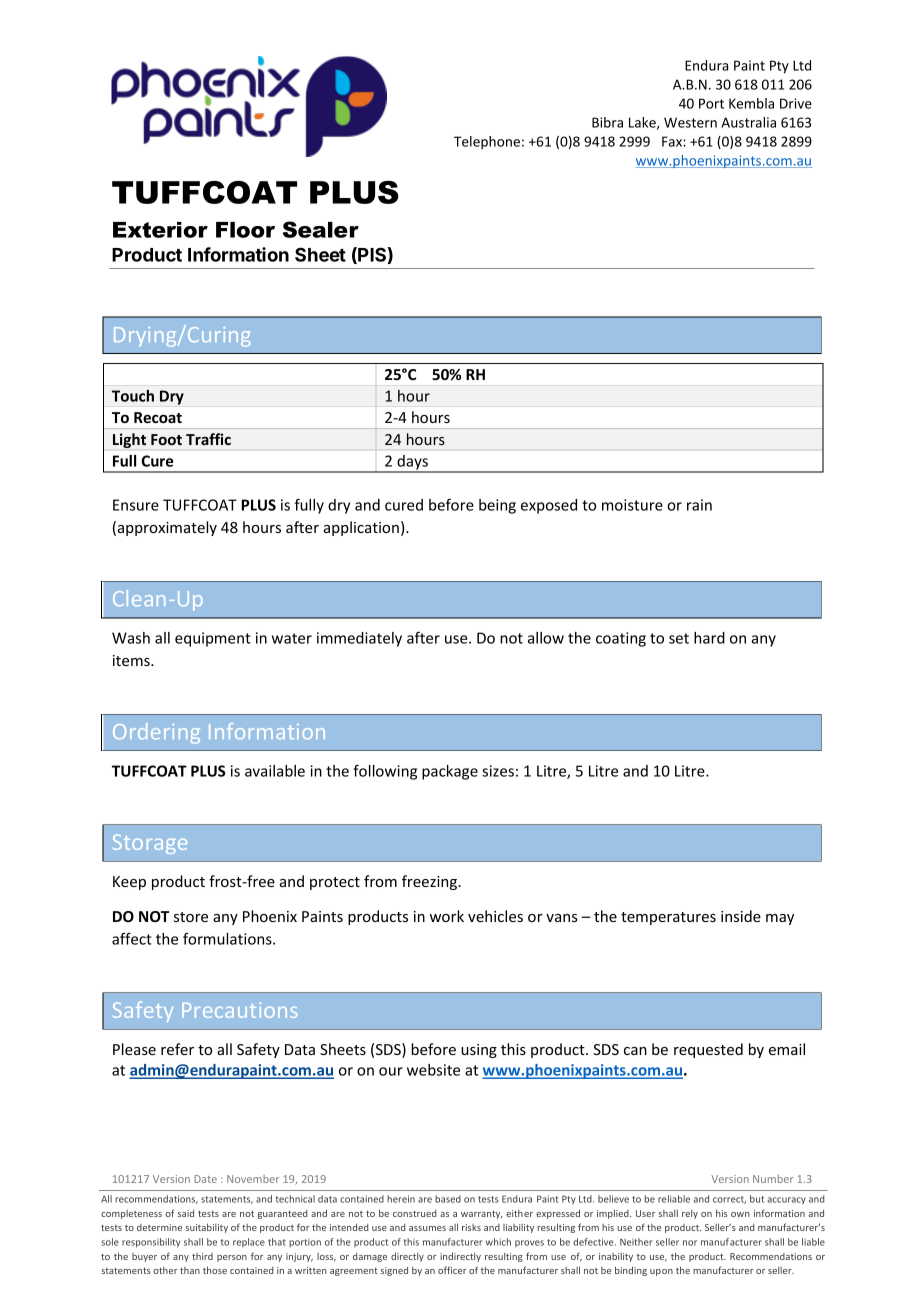 Image resolution: width=924 pixels, height=1308 pixels. I want to click on hard, so click(709, 638).
